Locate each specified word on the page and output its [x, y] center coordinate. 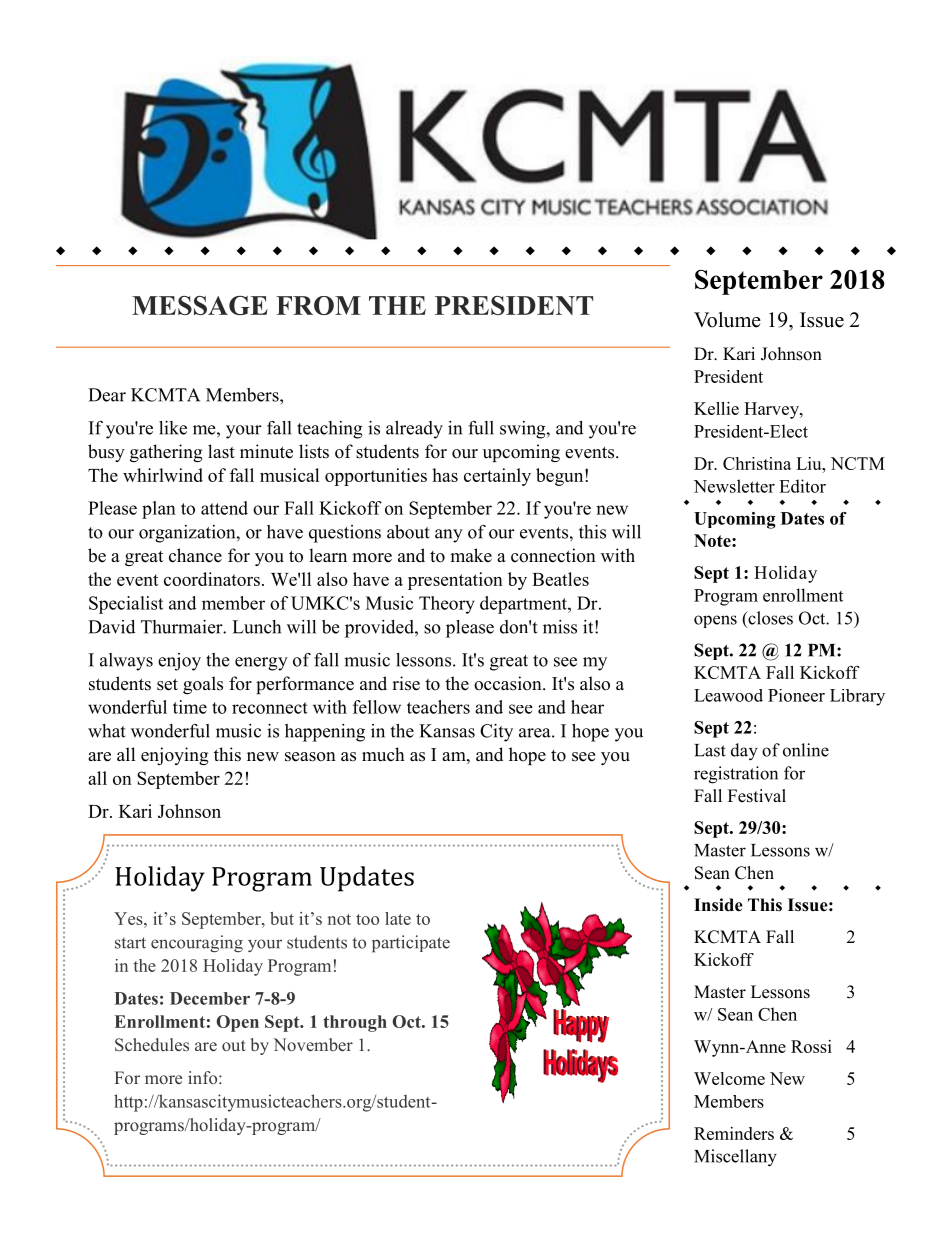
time [190, 707]
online [806, 750]
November [313, 1044]
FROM [318, 305]
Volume [727, 320]
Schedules [152, 1045]
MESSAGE [200, 305]
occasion [509, 683]
